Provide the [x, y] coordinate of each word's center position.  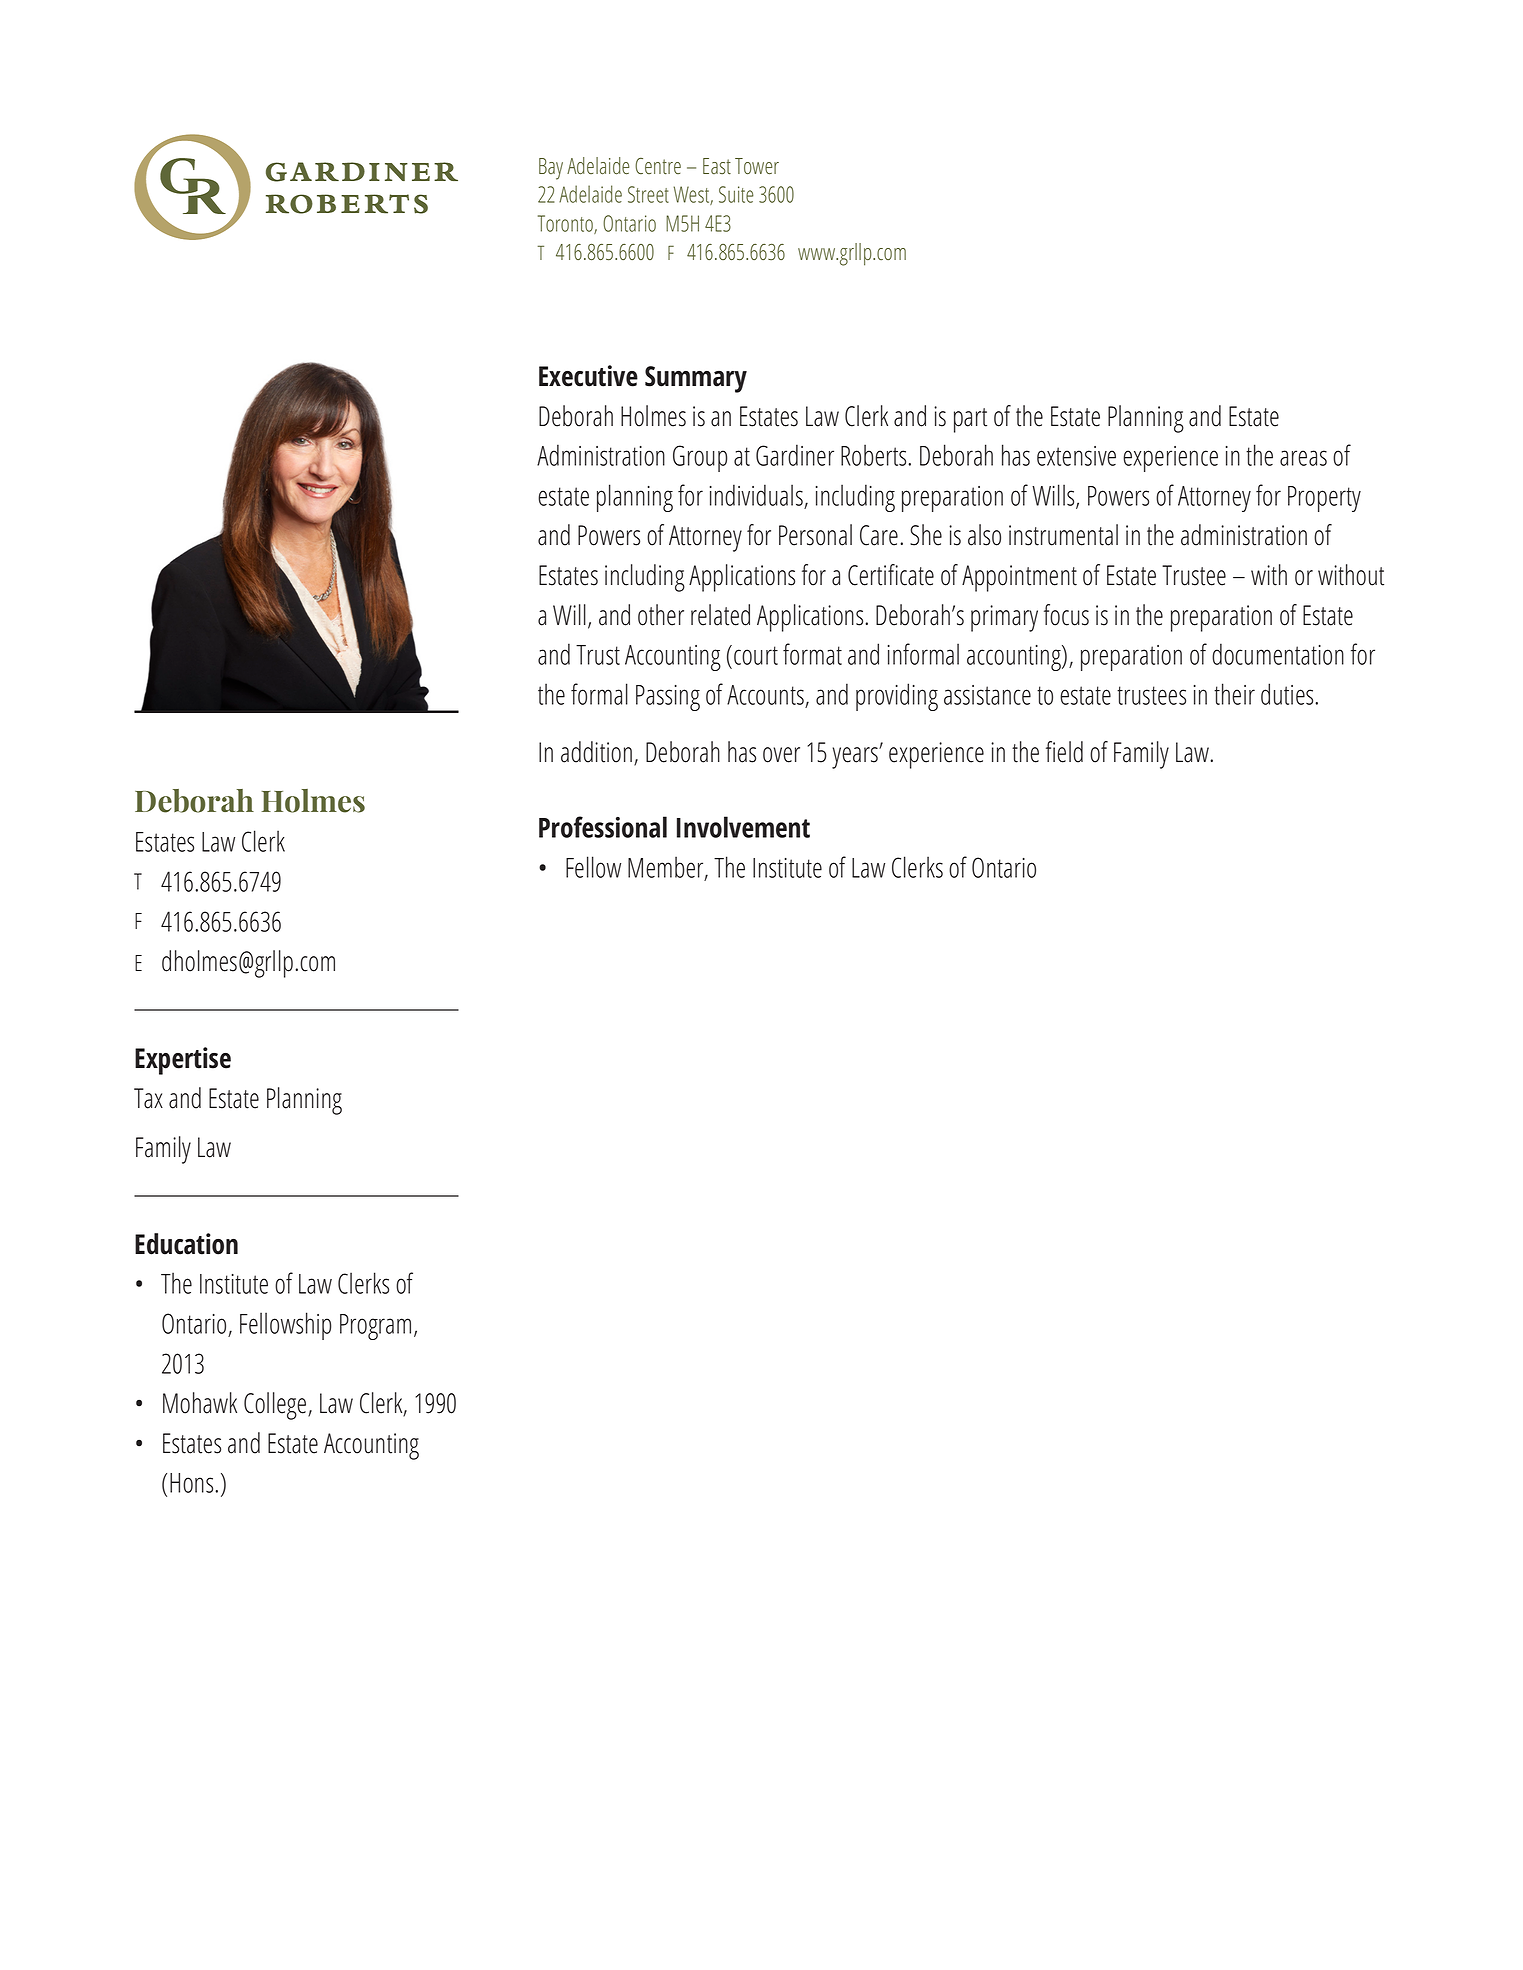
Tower [757, 166]
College [276, 1406]
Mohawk [200, 1403]
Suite [736, 194]
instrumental [1063, 535]
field [1064, 752]
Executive [588, 376]
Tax [148, 1098]
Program [375, 1327]
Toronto [566, 224]
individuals [756, 495]
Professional [603, 827]
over [781, 755]
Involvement [743, 827]
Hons [193, 1483]
